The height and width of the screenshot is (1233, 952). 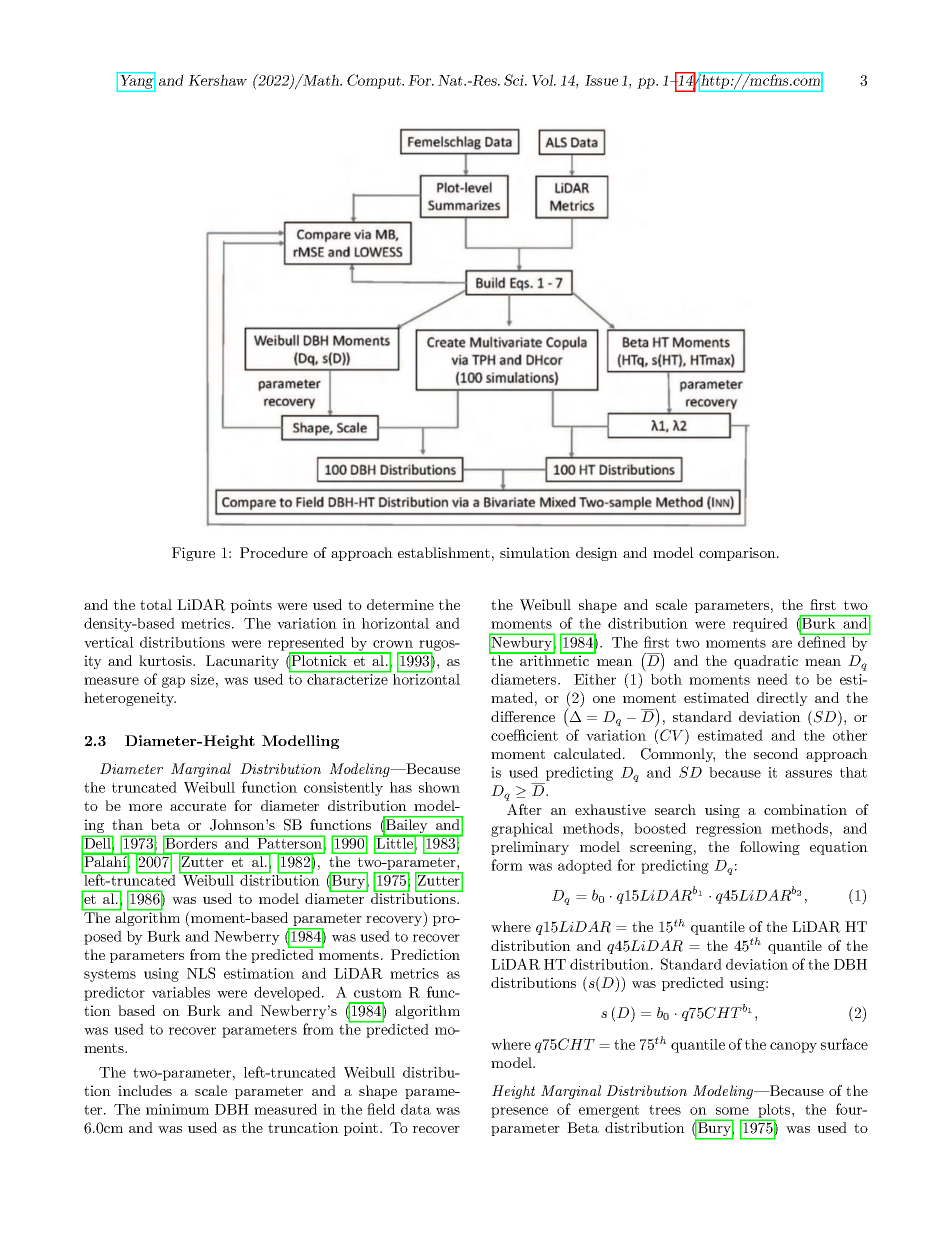 What do you see at coordinates (177, 1109) in the screenshot?
I see `minimum` at bounding box center [177, 1109].
